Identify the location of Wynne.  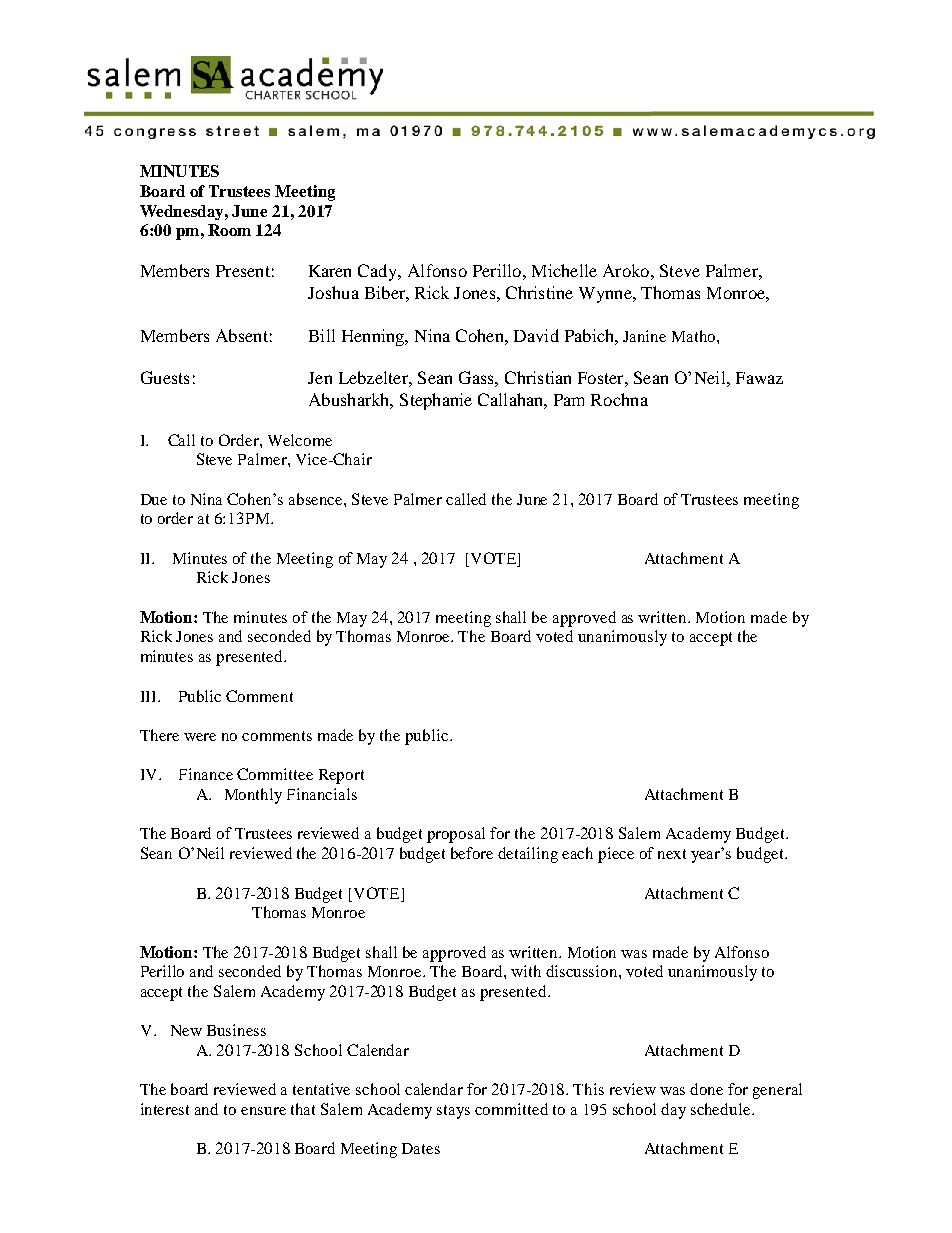
(606, 295).
